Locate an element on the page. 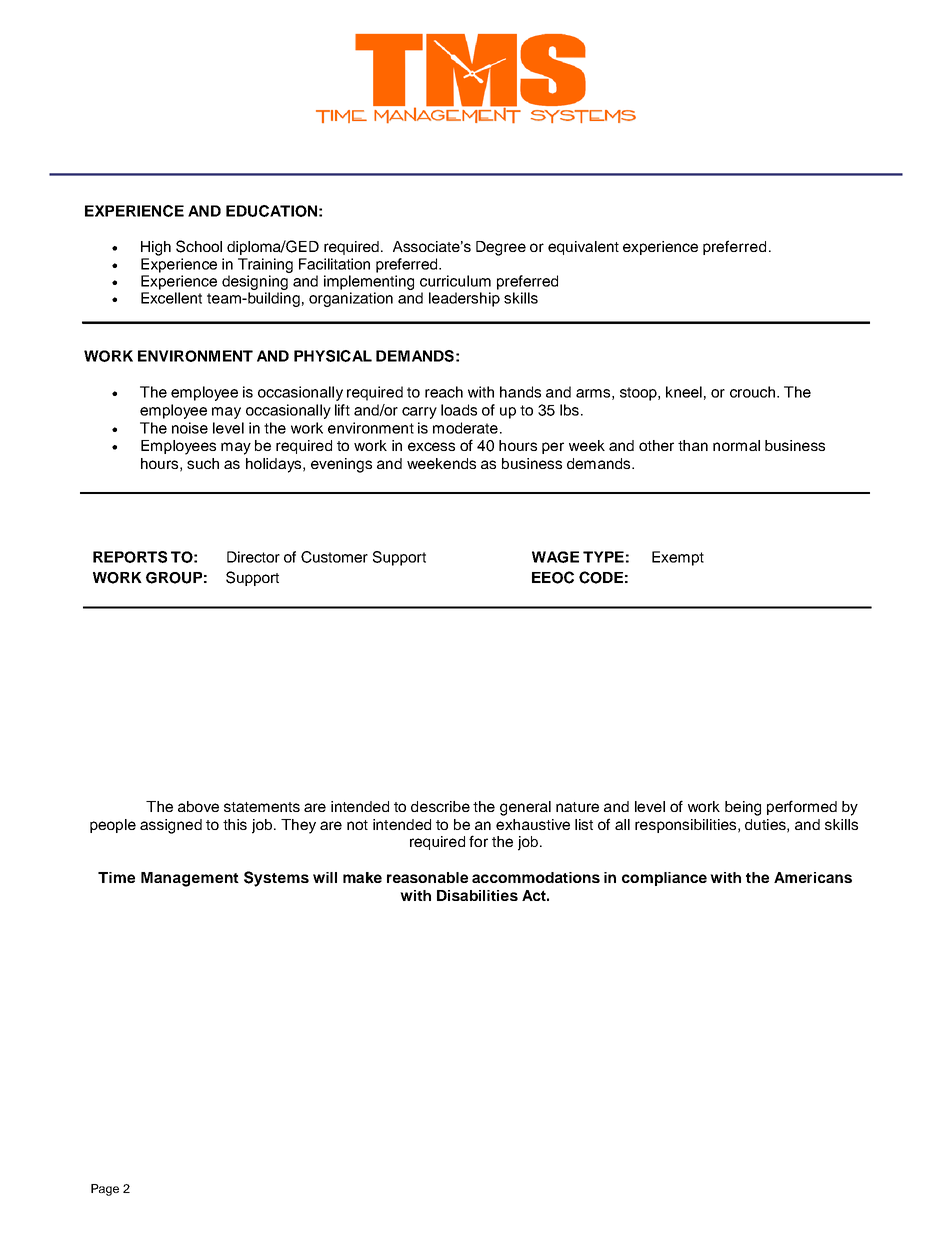 The height and width of the image is (1233, 952). above is located at coordinates (198, 806).
